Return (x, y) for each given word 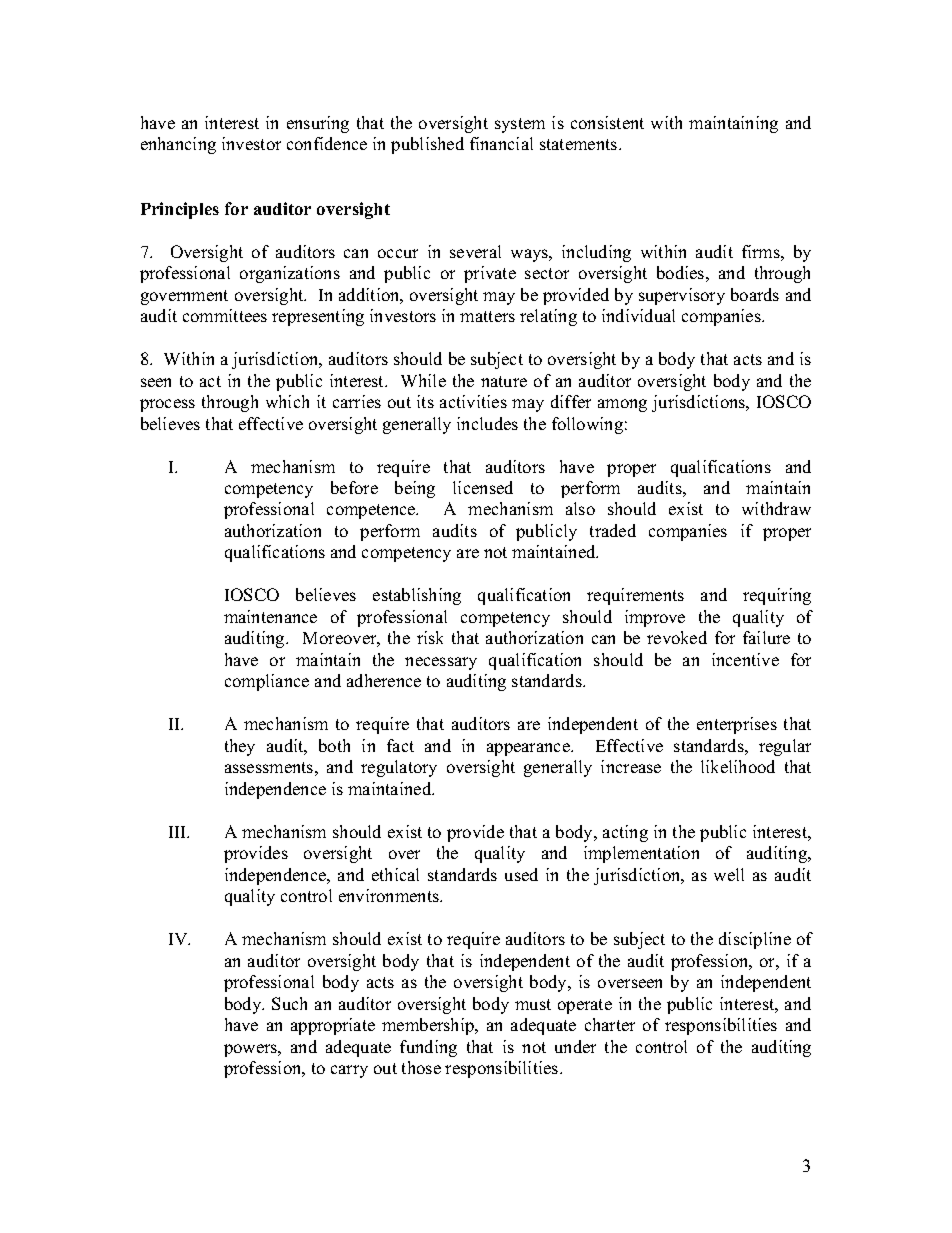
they (240, 747)
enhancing (178, 145)
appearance (529, 749)
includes (487, 423)
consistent (607, 122)
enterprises (737, 725)
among (622, 405)
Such (289, 1003)
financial (501, 143)
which (287, 401)
